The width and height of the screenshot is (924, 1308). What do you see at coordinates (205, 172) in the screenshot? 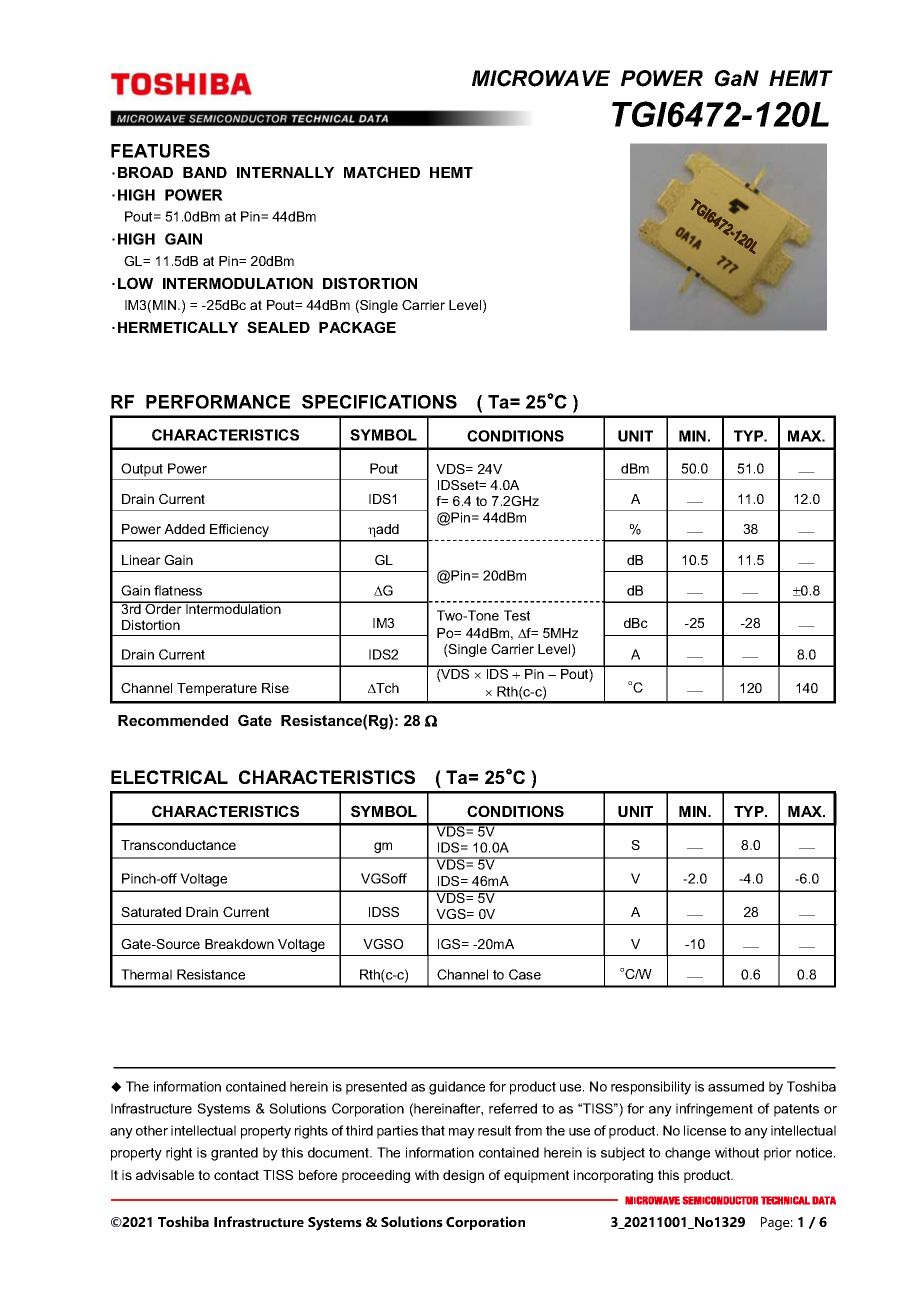
I see `BAND` at bounding box center [205, 172].
